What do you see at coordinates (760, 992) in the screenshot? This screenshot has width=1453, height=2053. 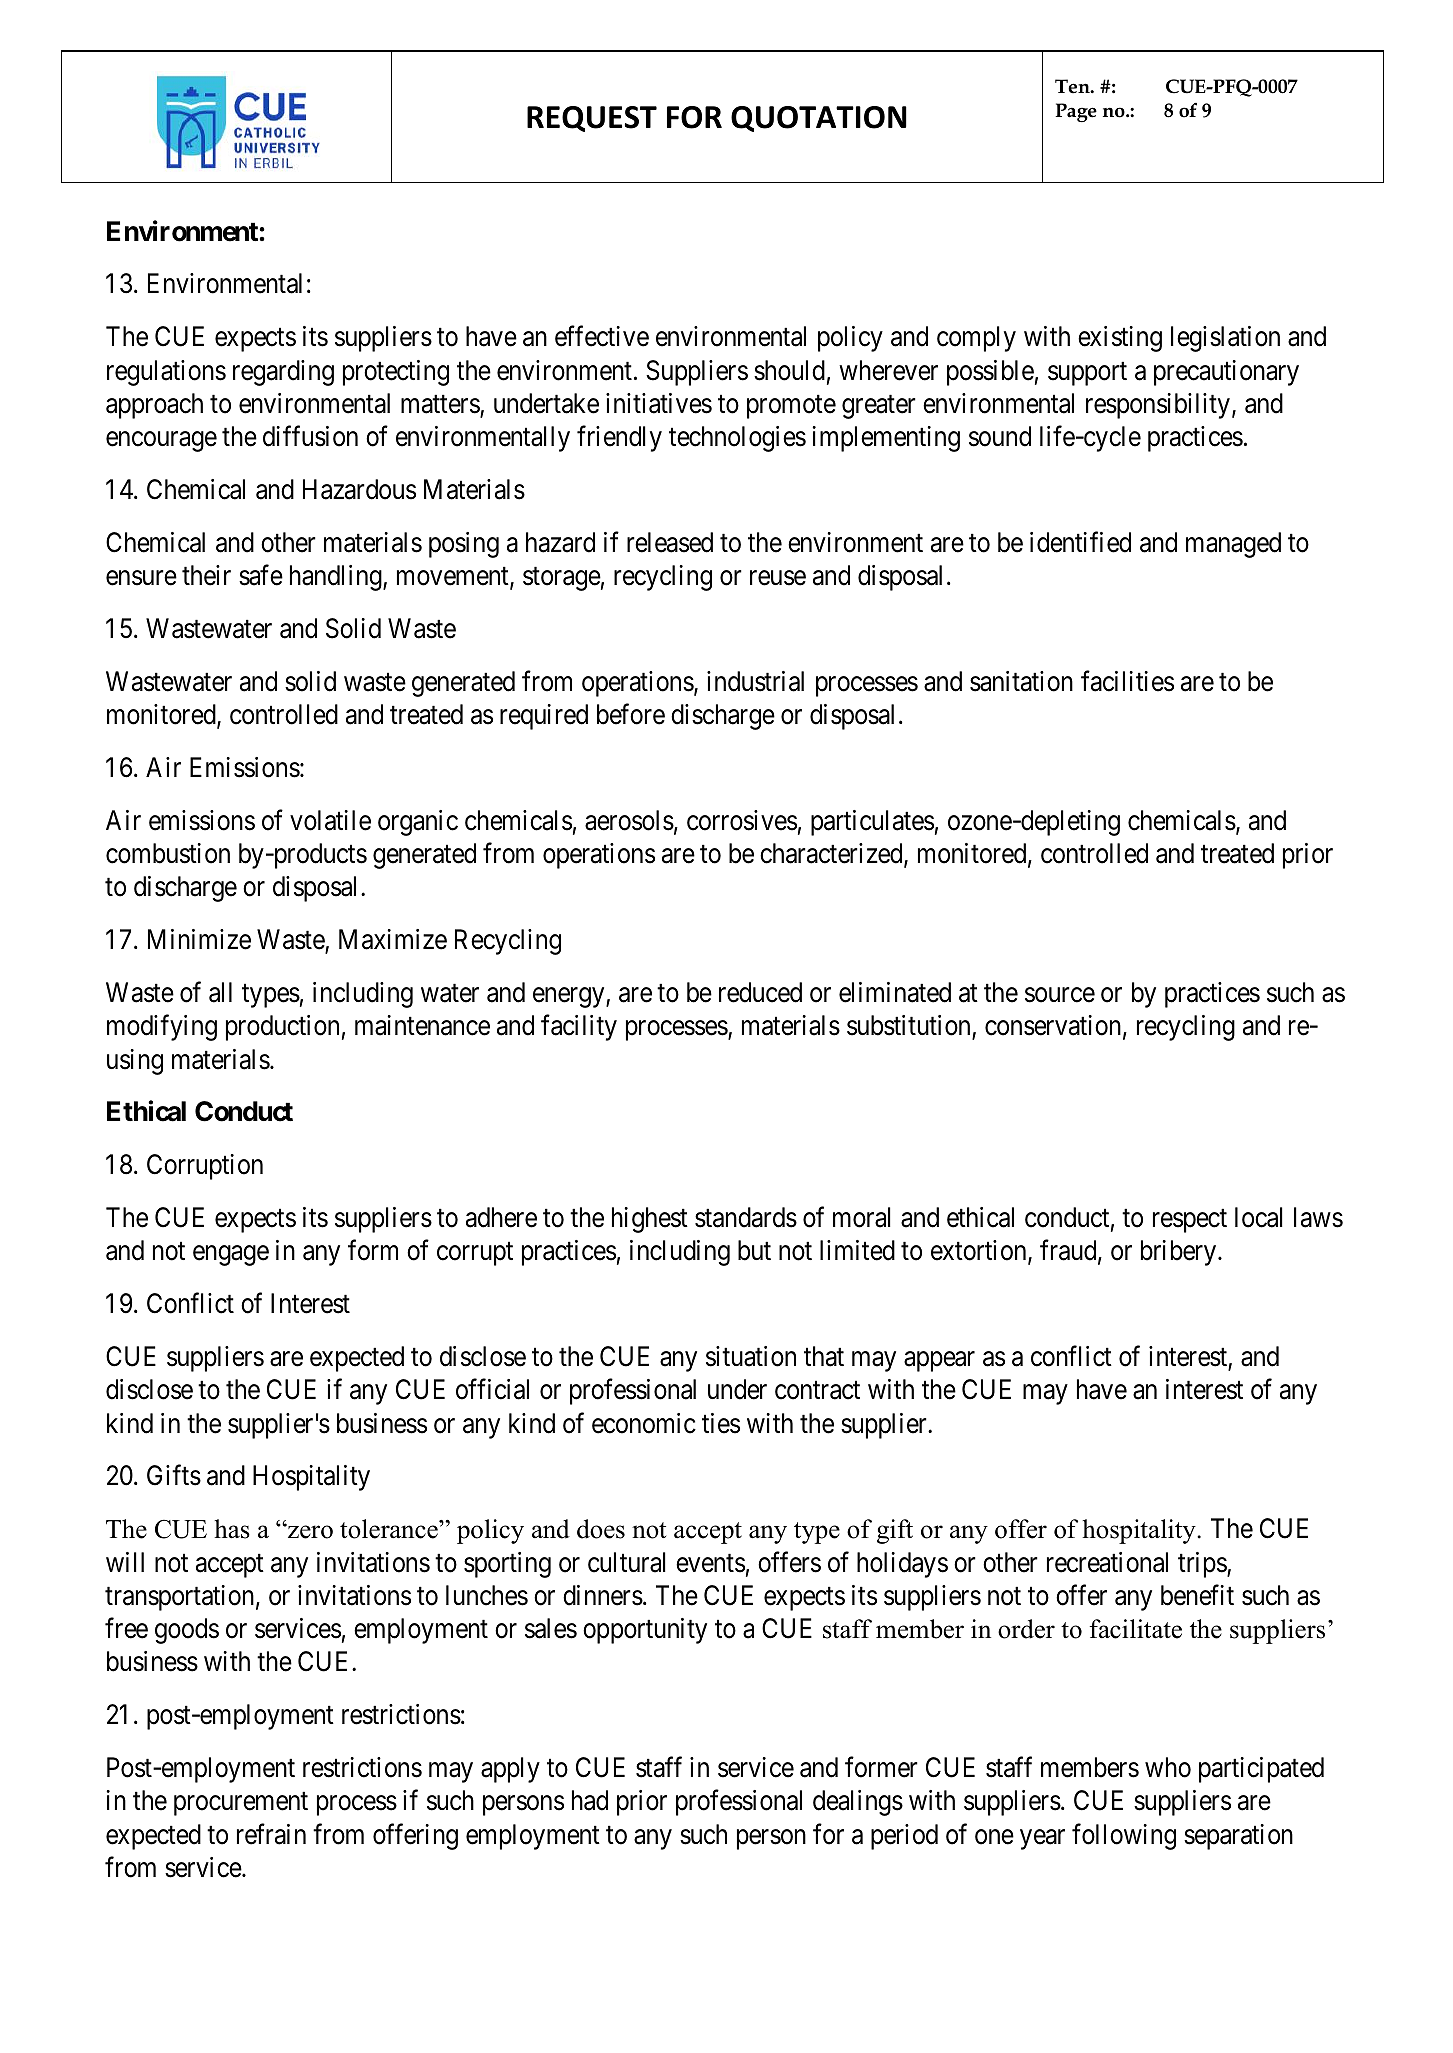 I see `reduced` at bounding box center [760, 992].
